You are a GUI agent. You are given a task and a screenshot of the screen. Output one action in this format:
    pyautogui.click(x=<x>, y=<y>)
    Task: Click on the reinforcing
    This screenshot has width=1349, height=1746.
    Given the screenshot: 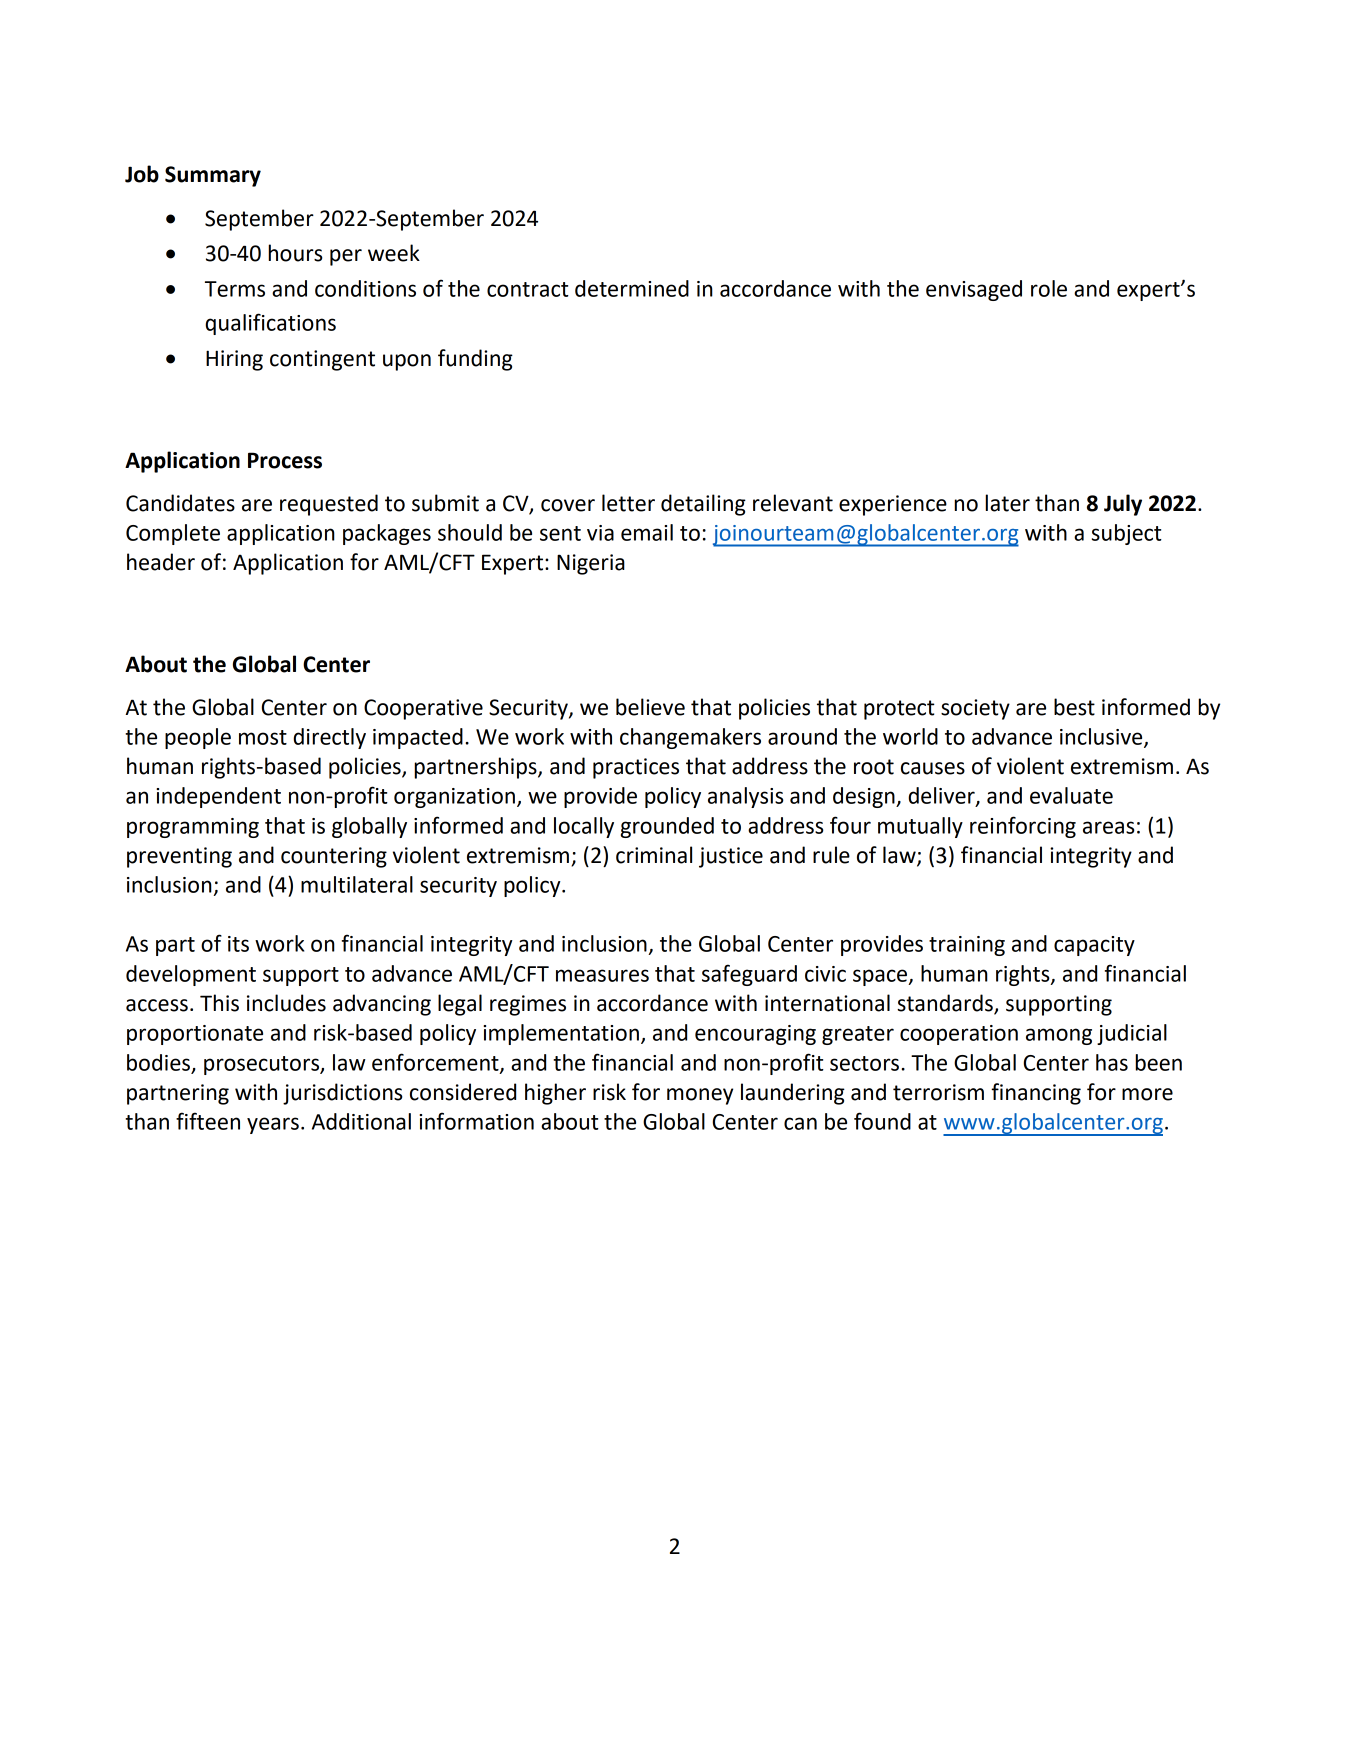 What is the action you would take?
    pyautogui.click(x=1023, y=827)
